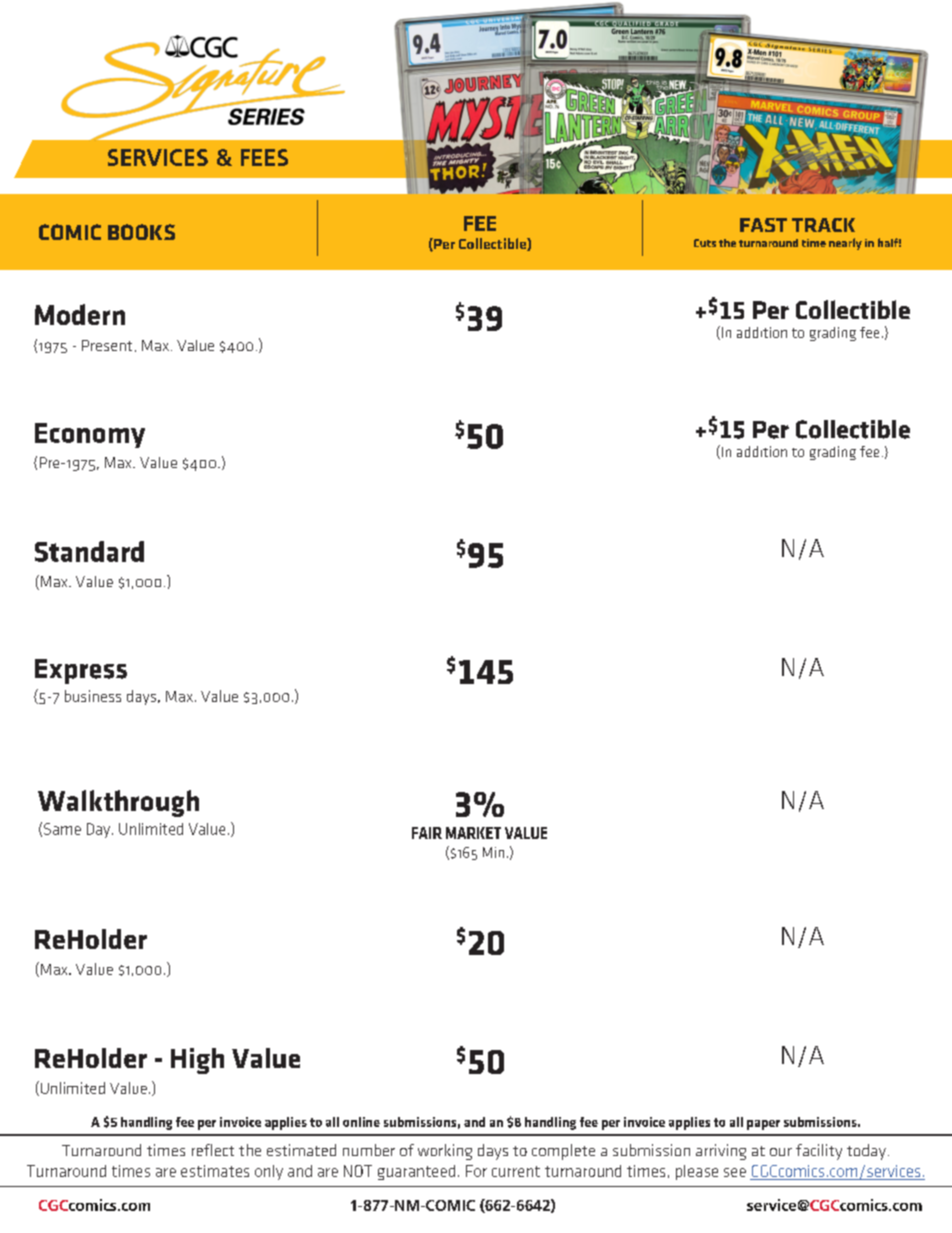 This document has height=1233, width=952. Describe the element at coordinates (493, 852) in the document. I see `Min` at that location.
